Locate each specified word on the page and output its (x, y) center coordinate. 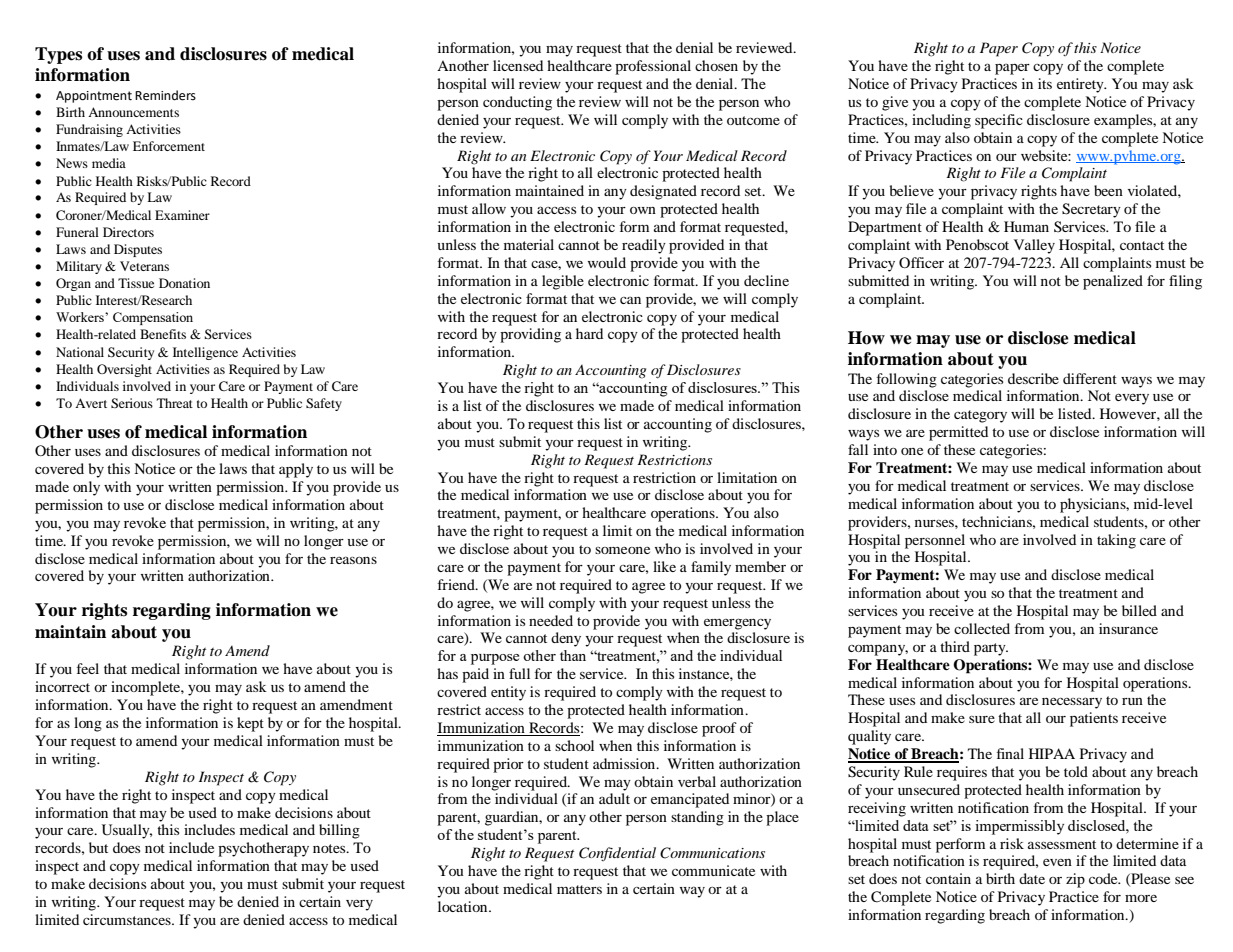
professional (653, 67)
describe (1033, 378)
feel (88, 668)
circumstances (128, 919)
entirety (1081, 85)
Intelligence (205, 353)
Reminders (165, 95)
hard (589, 333)
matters (579, 889)
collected (982, 628)
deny (566, 639)
